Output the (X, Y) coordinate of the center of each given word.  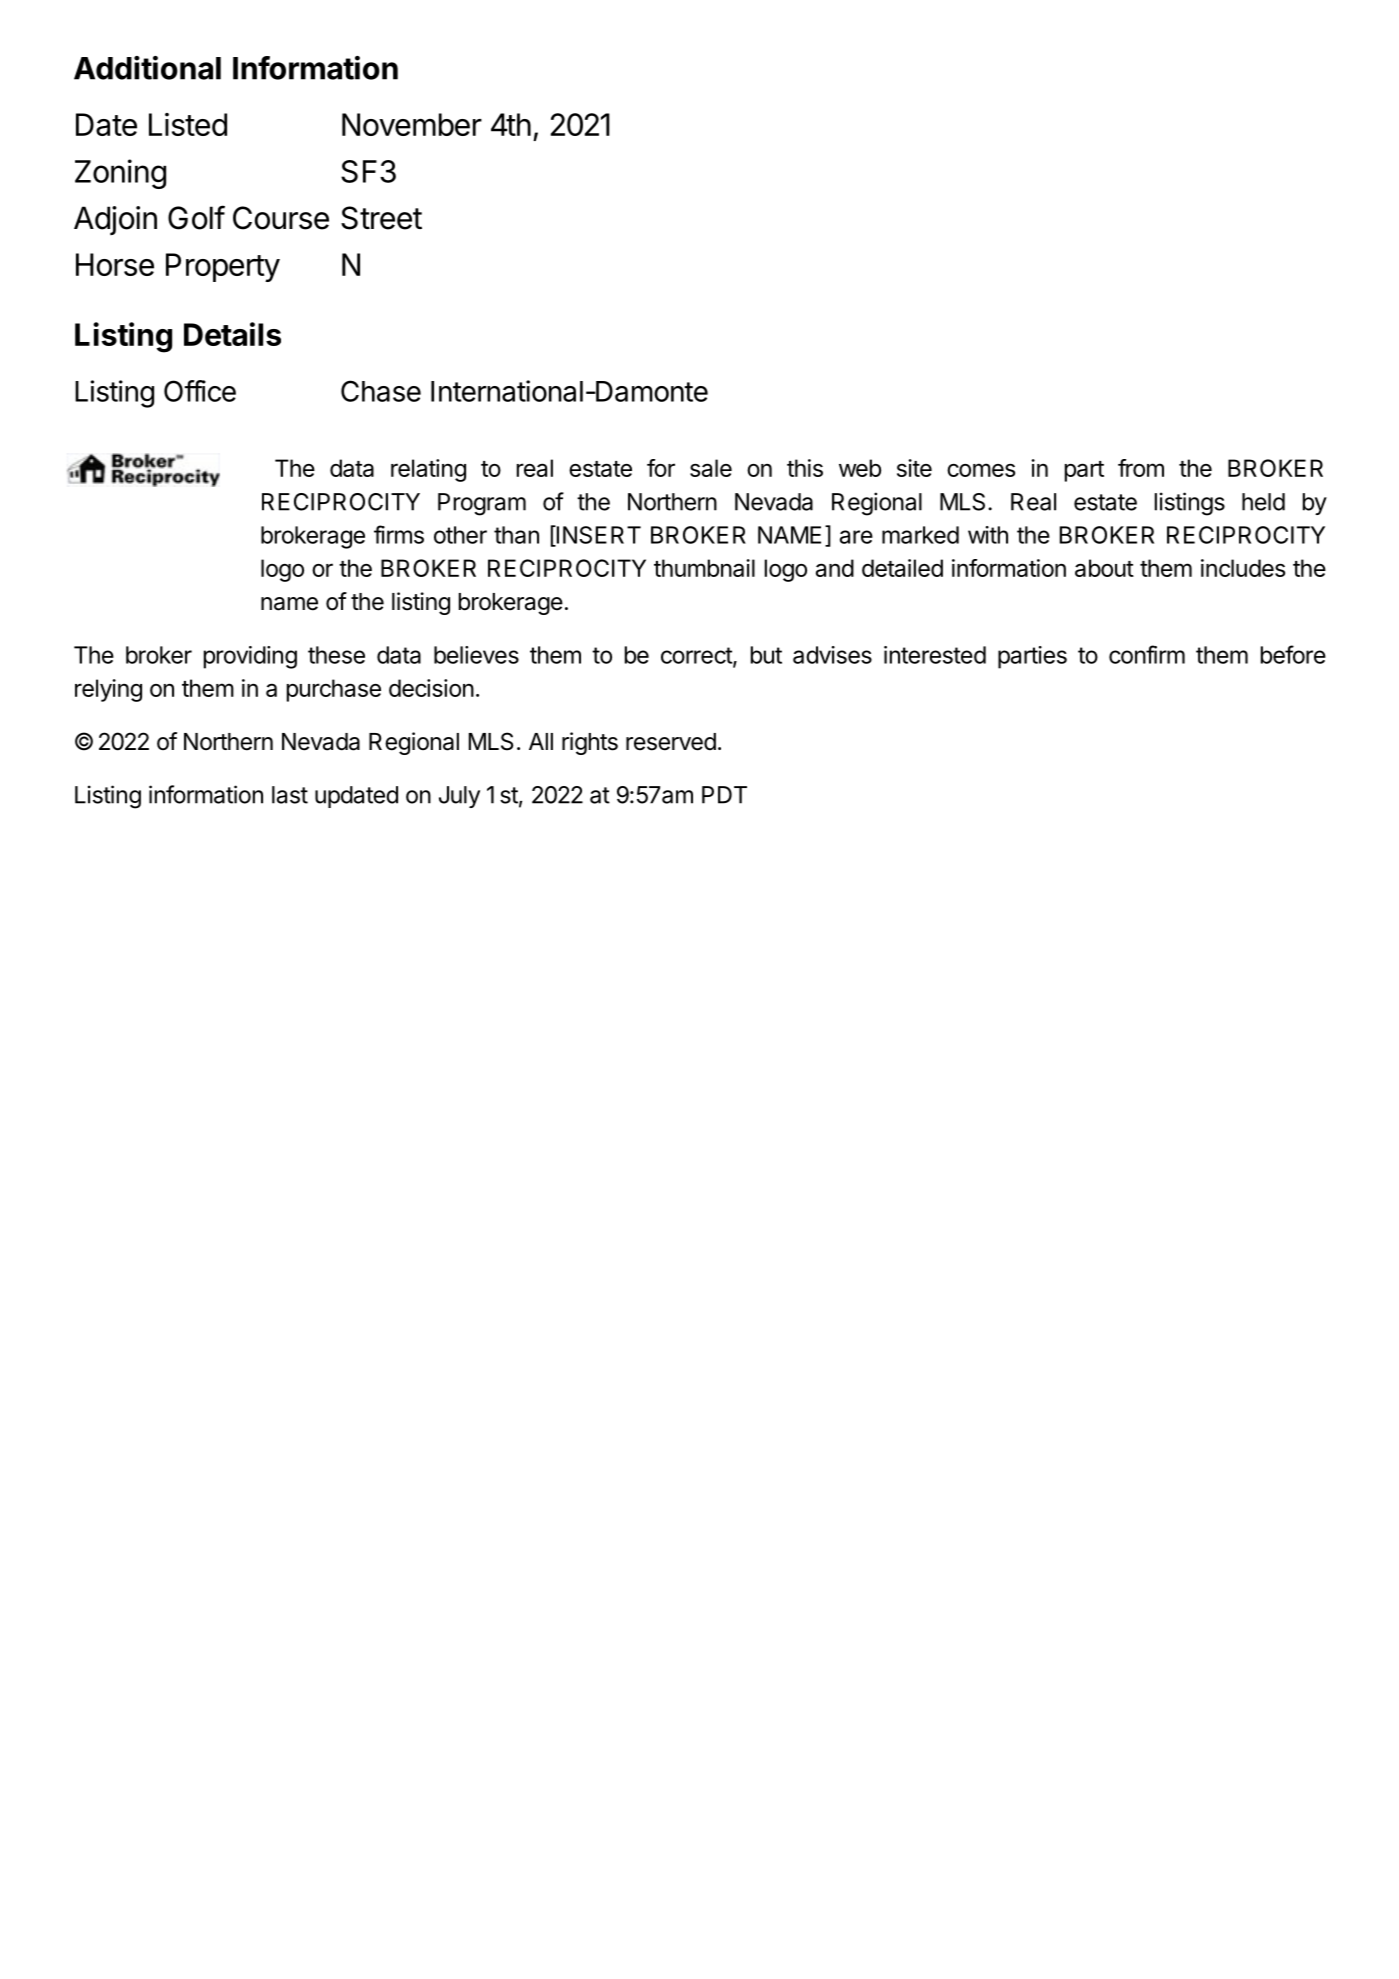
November (412, 124)
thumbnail (704, 568)
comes (981, 470)
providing (250, 657)
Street (381, 218)
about (1104, 568)
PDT (724, 795)
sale (711, 468)
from (1141, 468)
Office (200, 391)
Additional (147, 68)
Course (281, 218)
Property (223, 267)
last (290, 795)
